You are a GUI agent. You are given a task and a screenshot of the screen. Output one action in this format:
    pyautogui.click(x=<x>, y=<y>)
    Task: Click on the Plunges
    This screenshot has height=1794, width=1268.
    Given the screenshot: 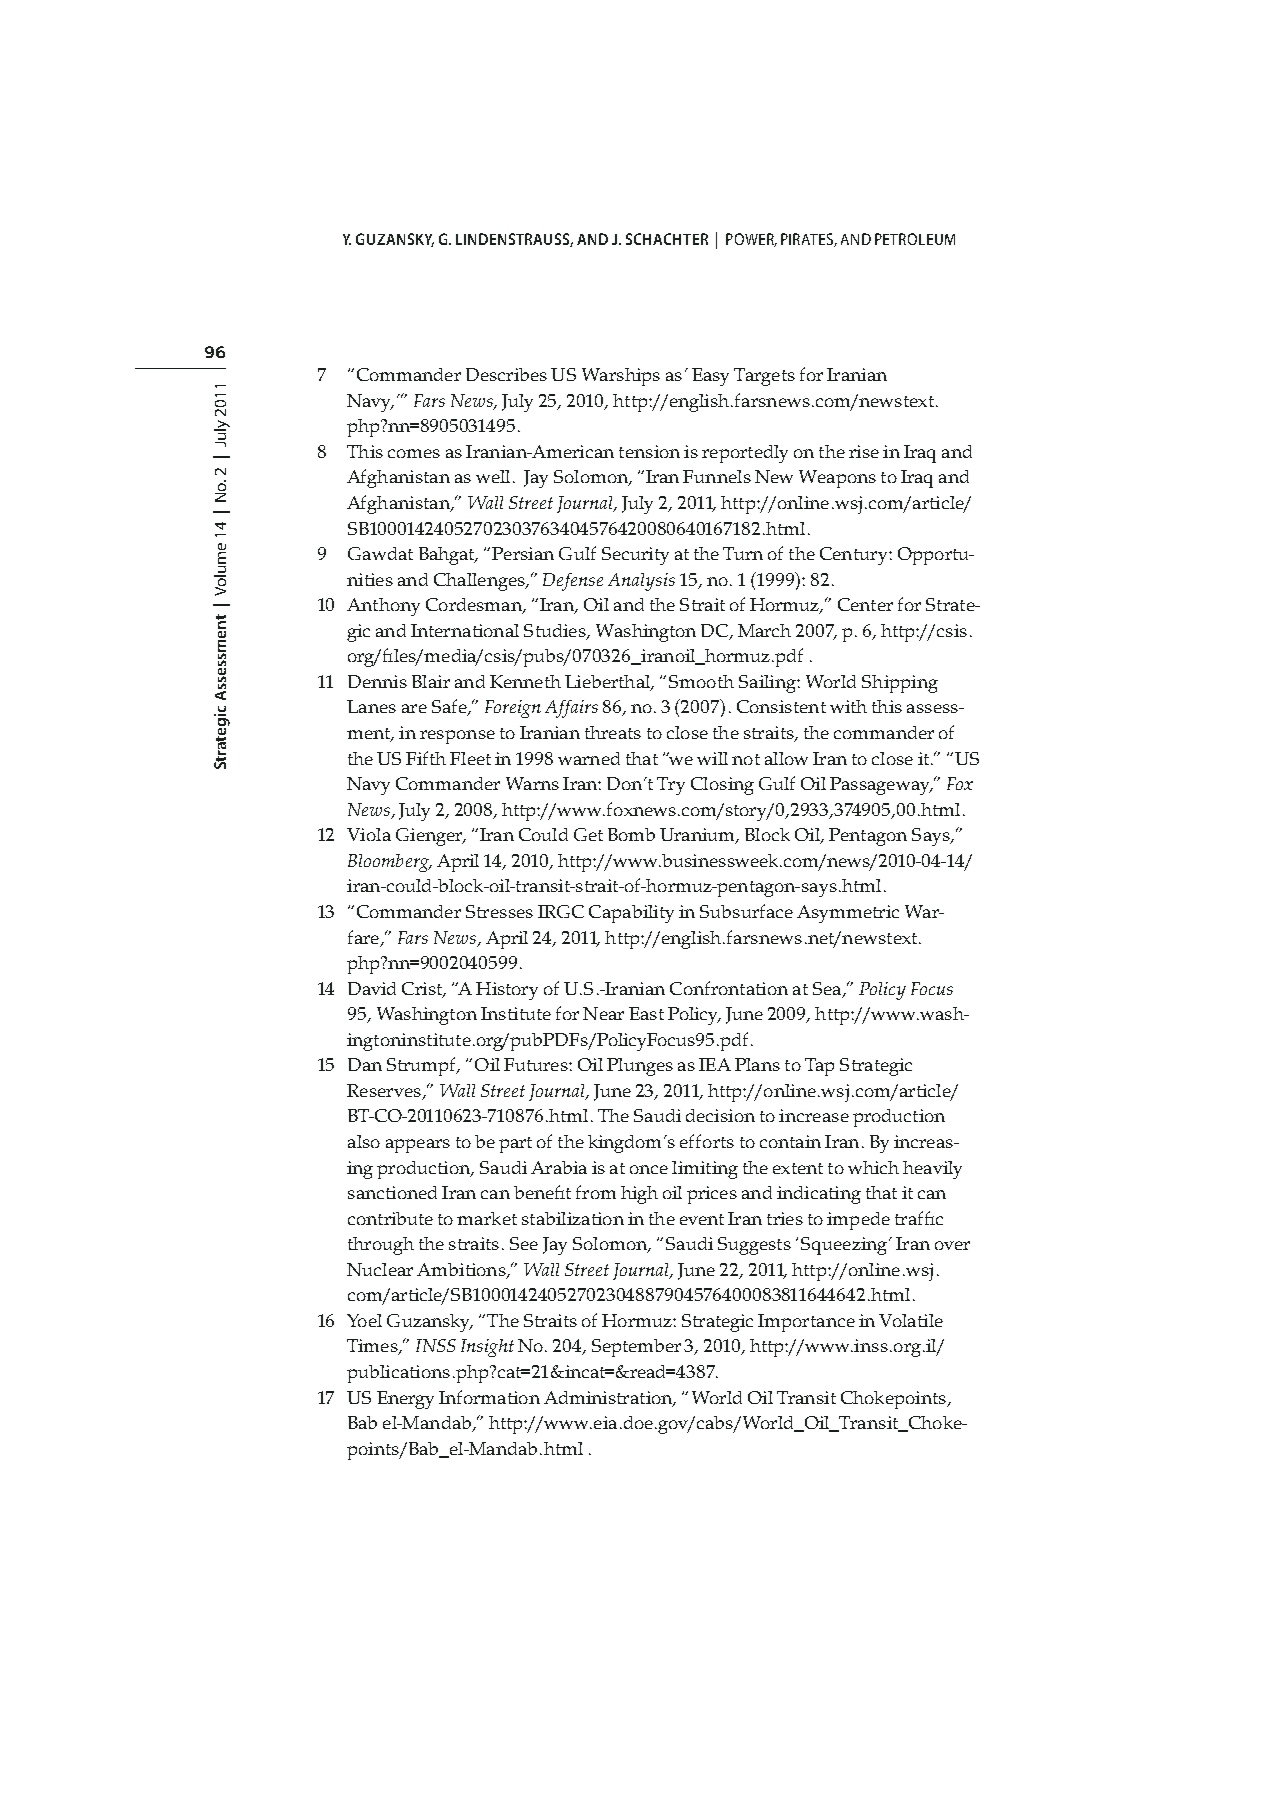 What is the action you would take?
    pyautogui.click(x=640, y=1067)
